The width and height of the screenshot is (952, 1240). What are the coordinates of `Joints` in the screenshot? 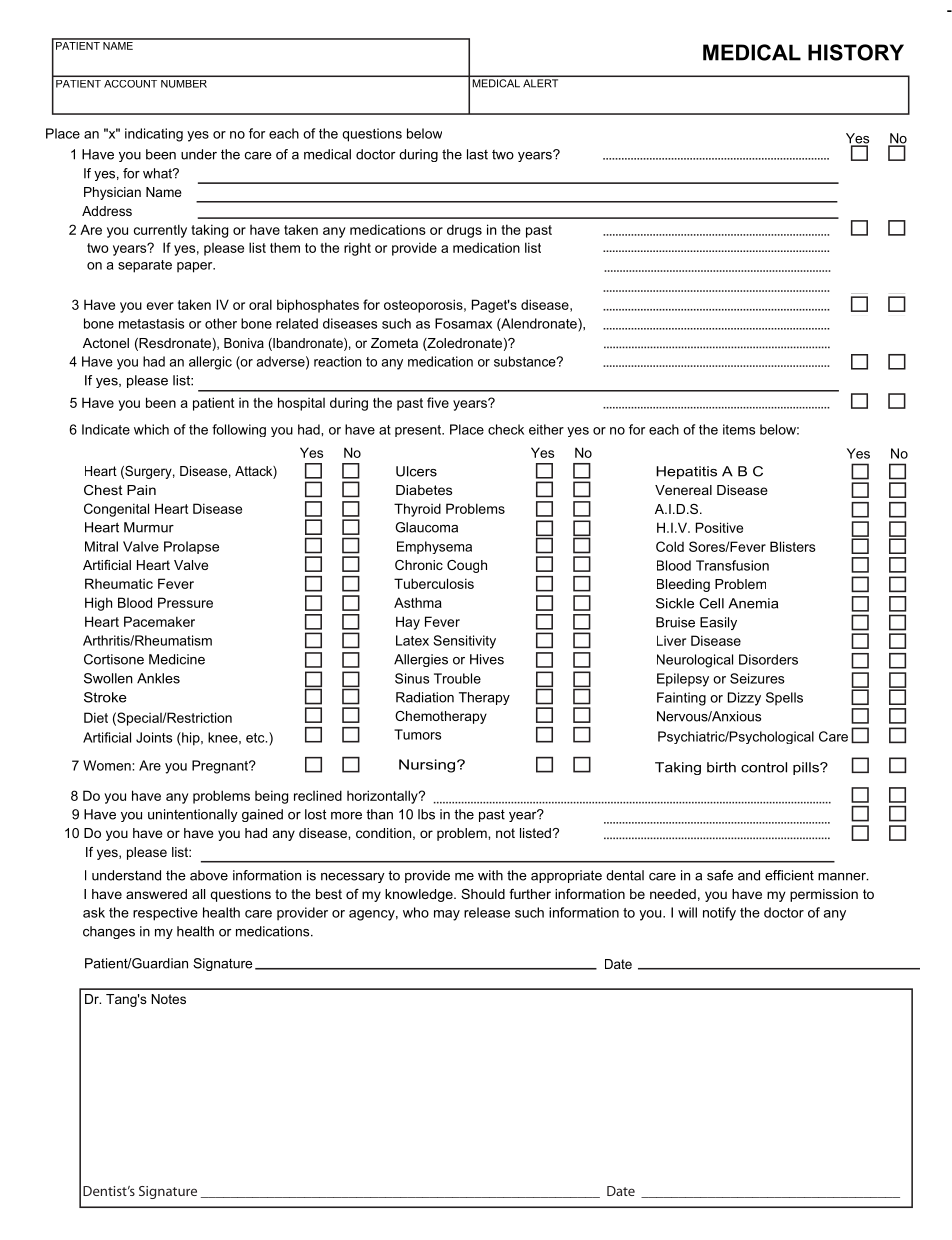 It's located at (154, 737).
